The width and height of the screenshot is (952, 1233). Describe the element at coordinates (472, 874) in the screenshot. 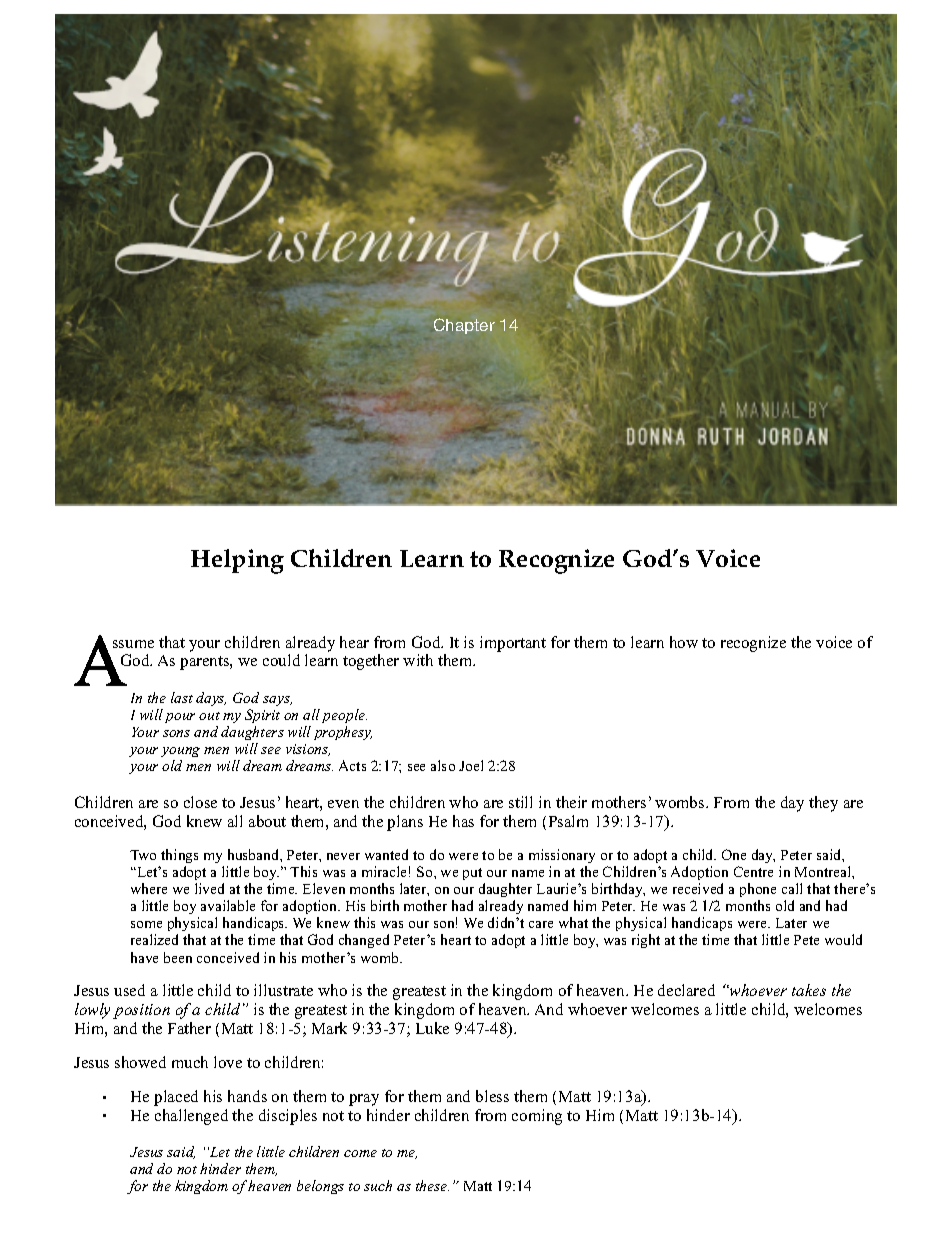

I see `put` at that location.
